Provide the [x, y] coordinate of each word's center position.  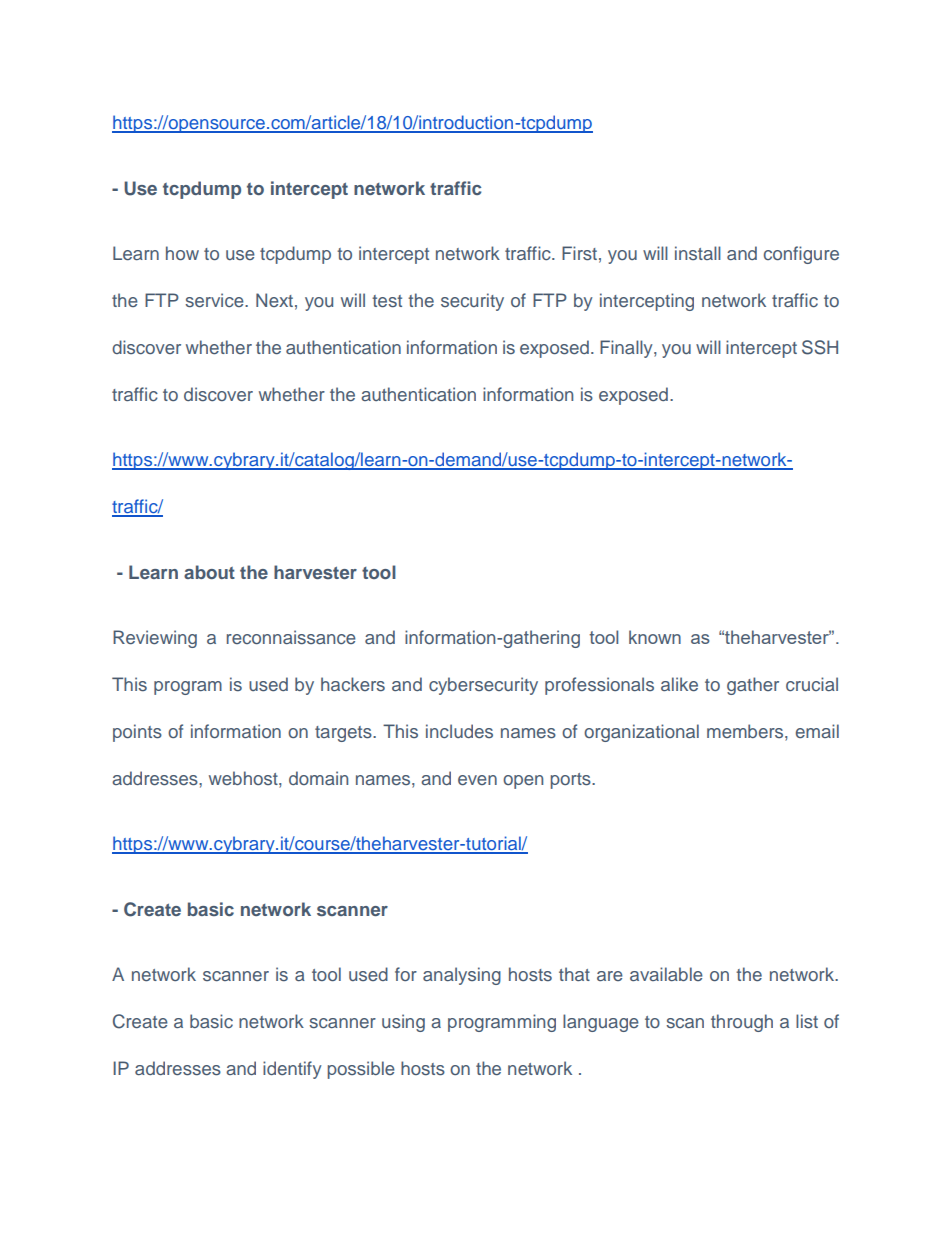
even [477, 780]
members [746, 731]
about [209, 572]
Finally [627, 349]
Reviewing [155, 639]
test [387, 301]
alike [679, 684]
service [215, 300]
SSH [820, 347]
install [698, 253]
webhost [244, 778]
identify [292, 1070]
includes [459, 731]
